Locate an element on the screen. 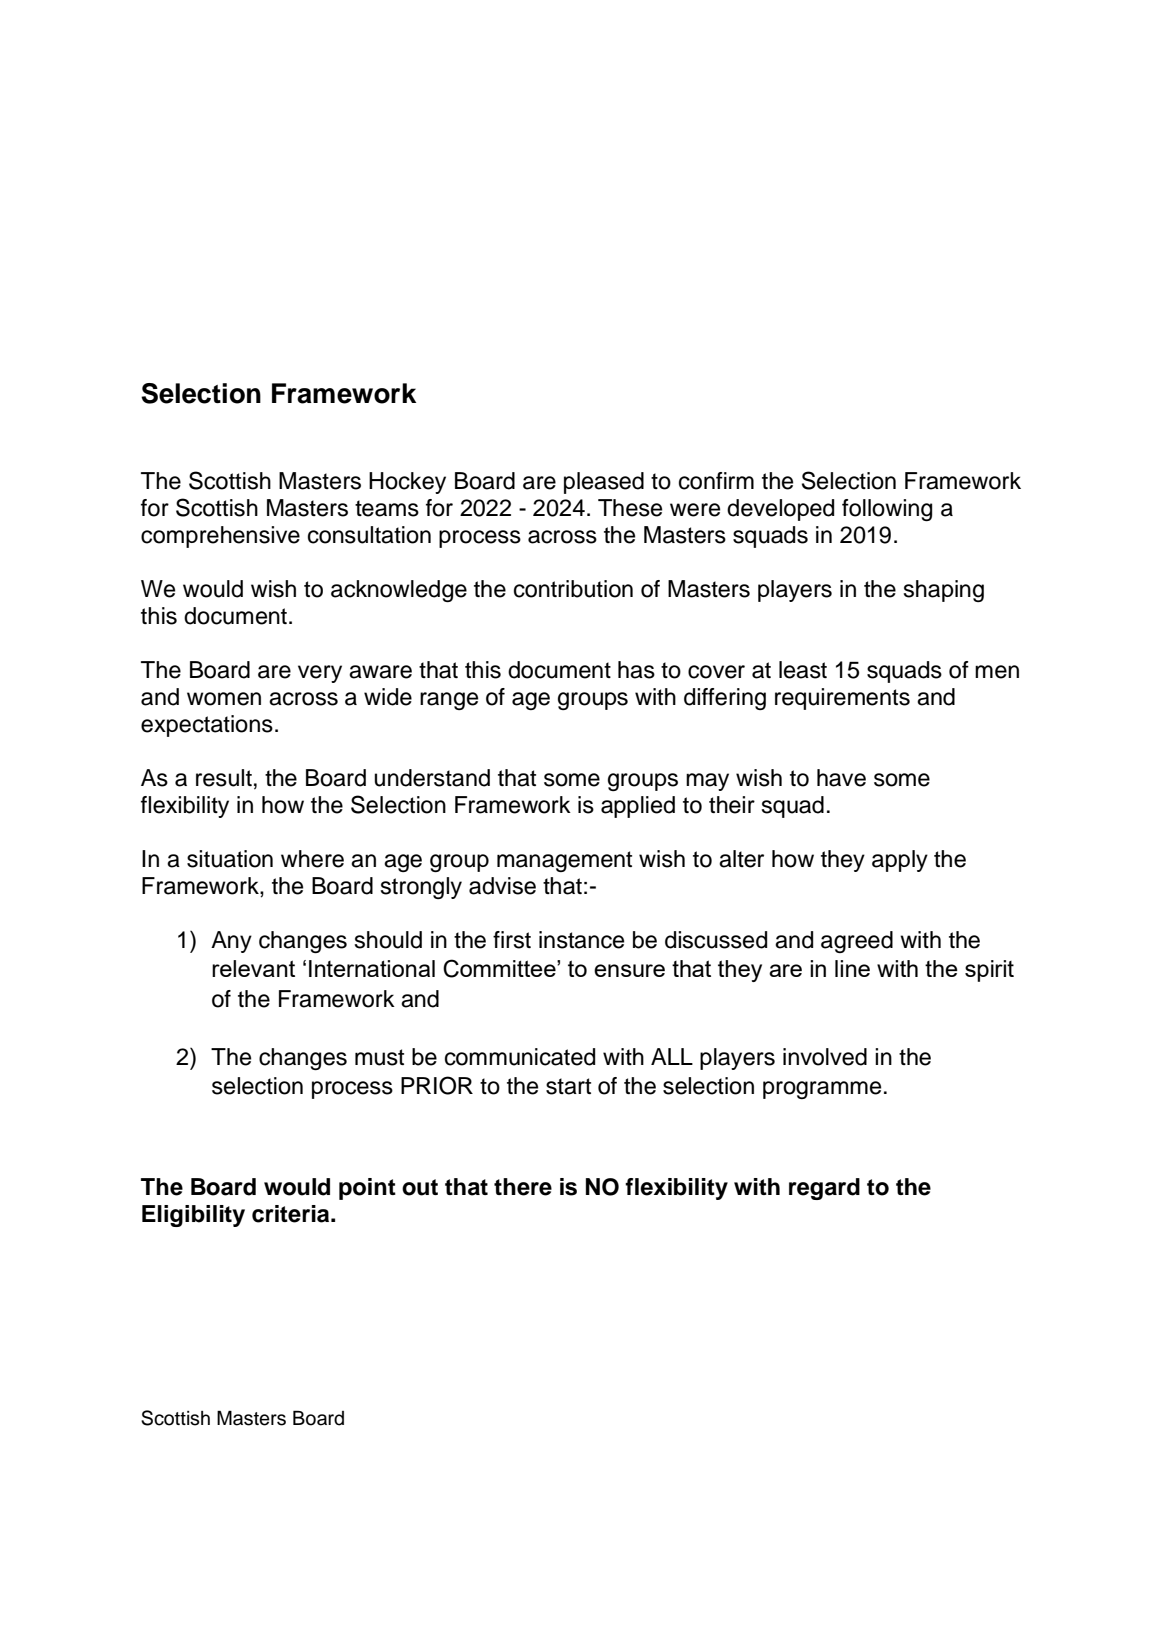 The height and width of the screenshot is (1648, 1165). there is located at coordinates (523, 1187).
